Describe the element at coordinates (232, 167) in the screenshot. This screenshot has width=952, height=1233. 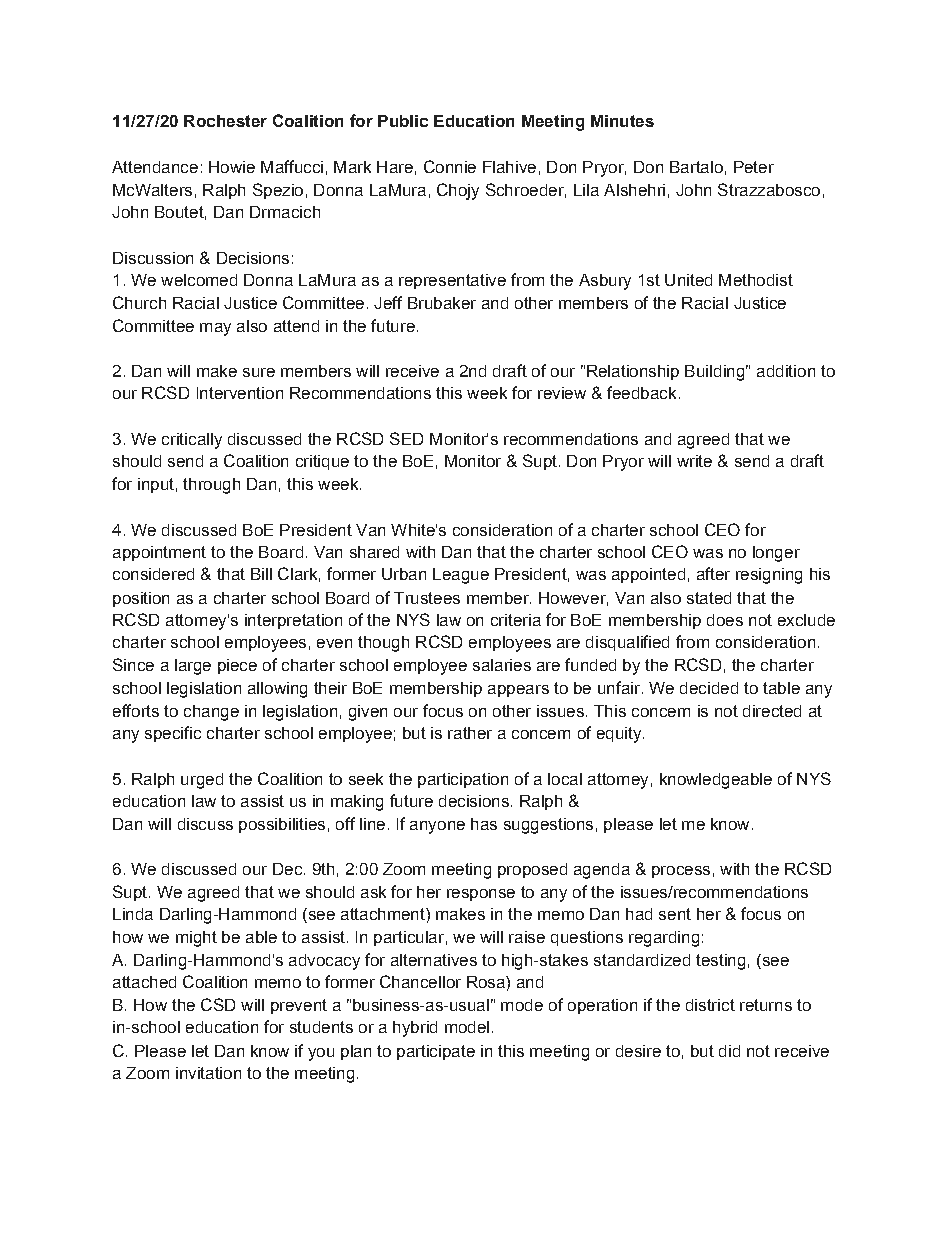
I see `Howie` at that location.
